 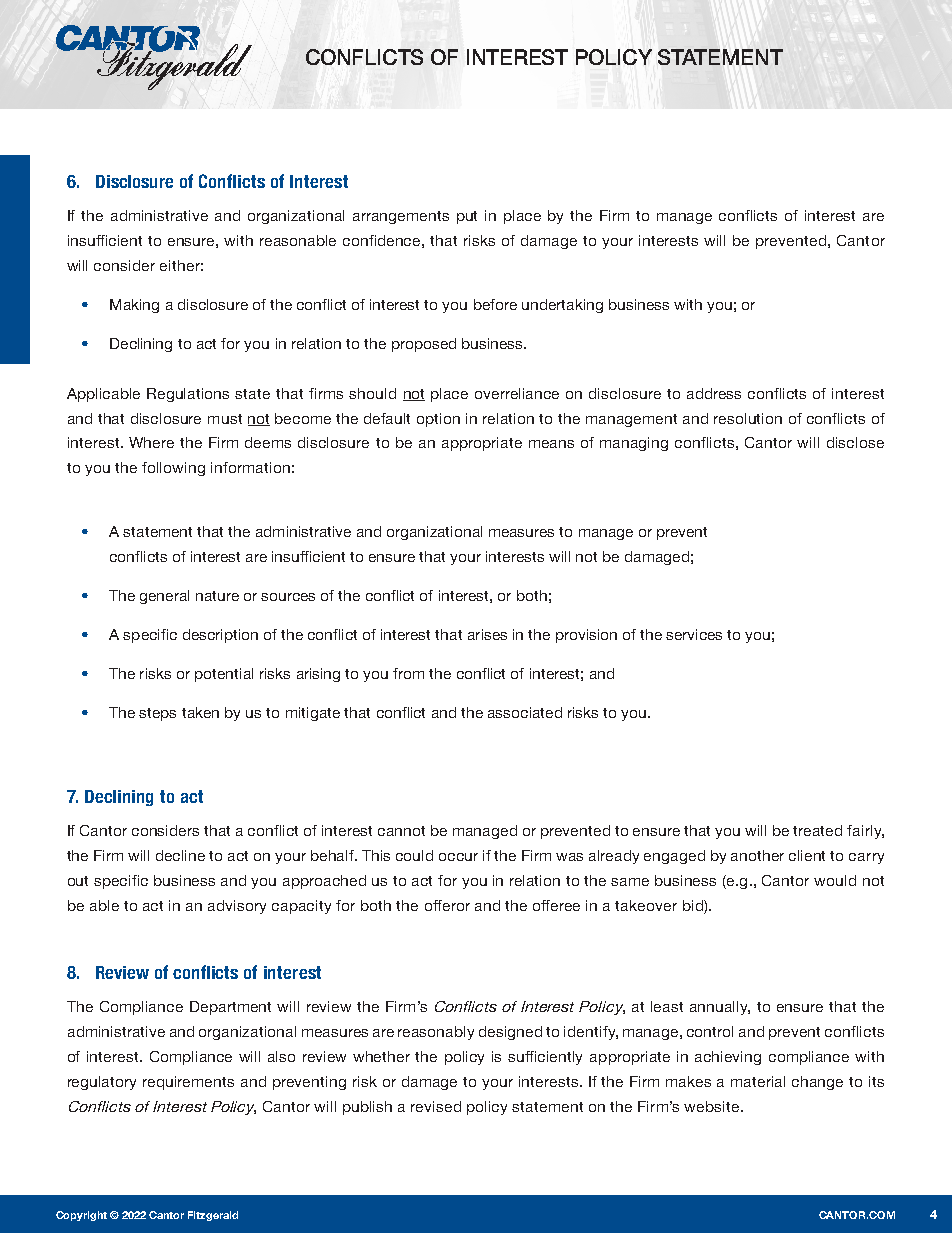 I want to click on Where, so click(x=151, y=442).
